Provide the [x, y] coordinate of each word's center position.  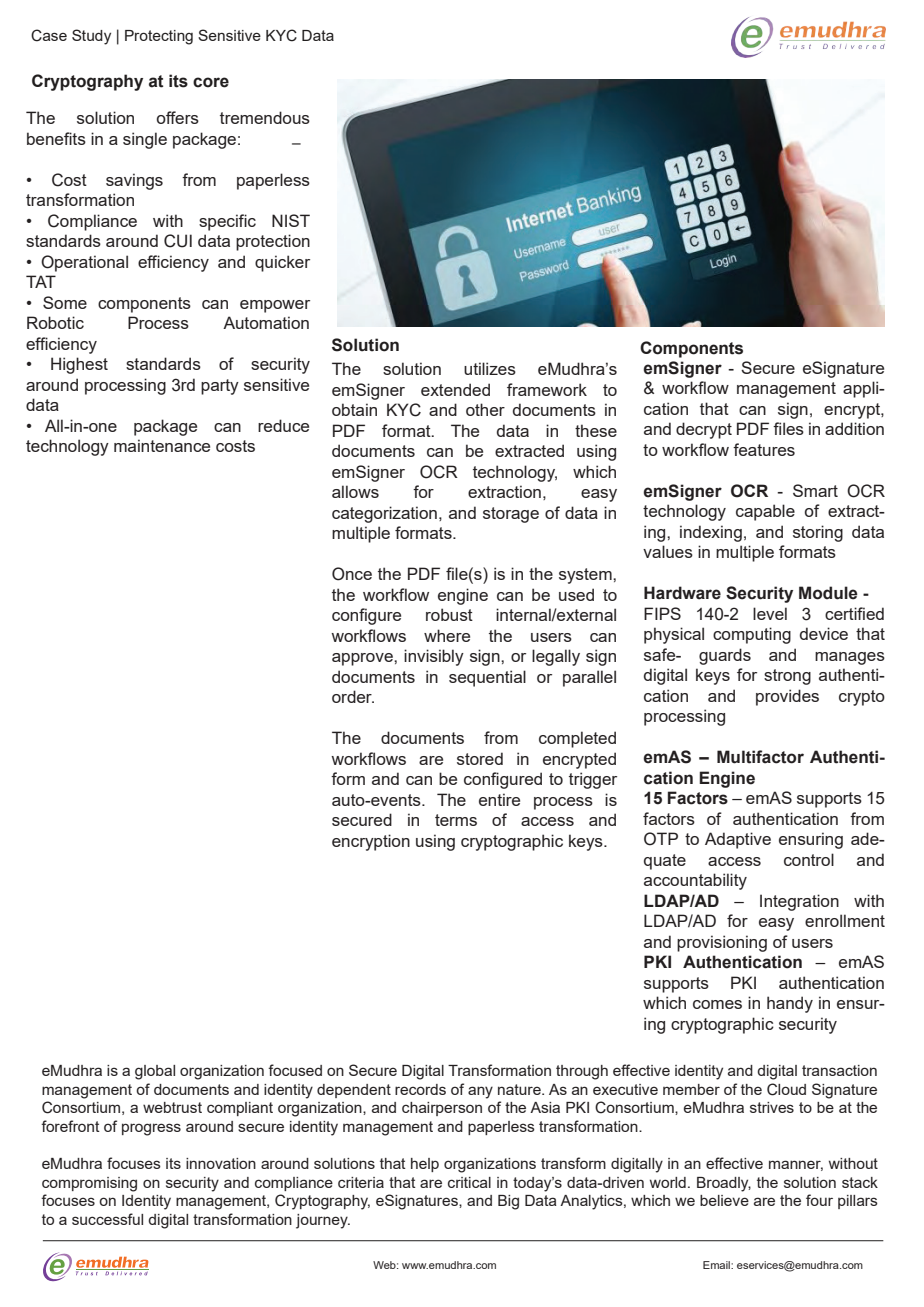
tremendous [265, 117]
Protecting [159, 37]
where [447, 635]
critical [469, 1182]
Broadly [724, 1184]
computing [752, 635]
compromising [89, 1184]
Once [352, 574]
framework [547, 389]
